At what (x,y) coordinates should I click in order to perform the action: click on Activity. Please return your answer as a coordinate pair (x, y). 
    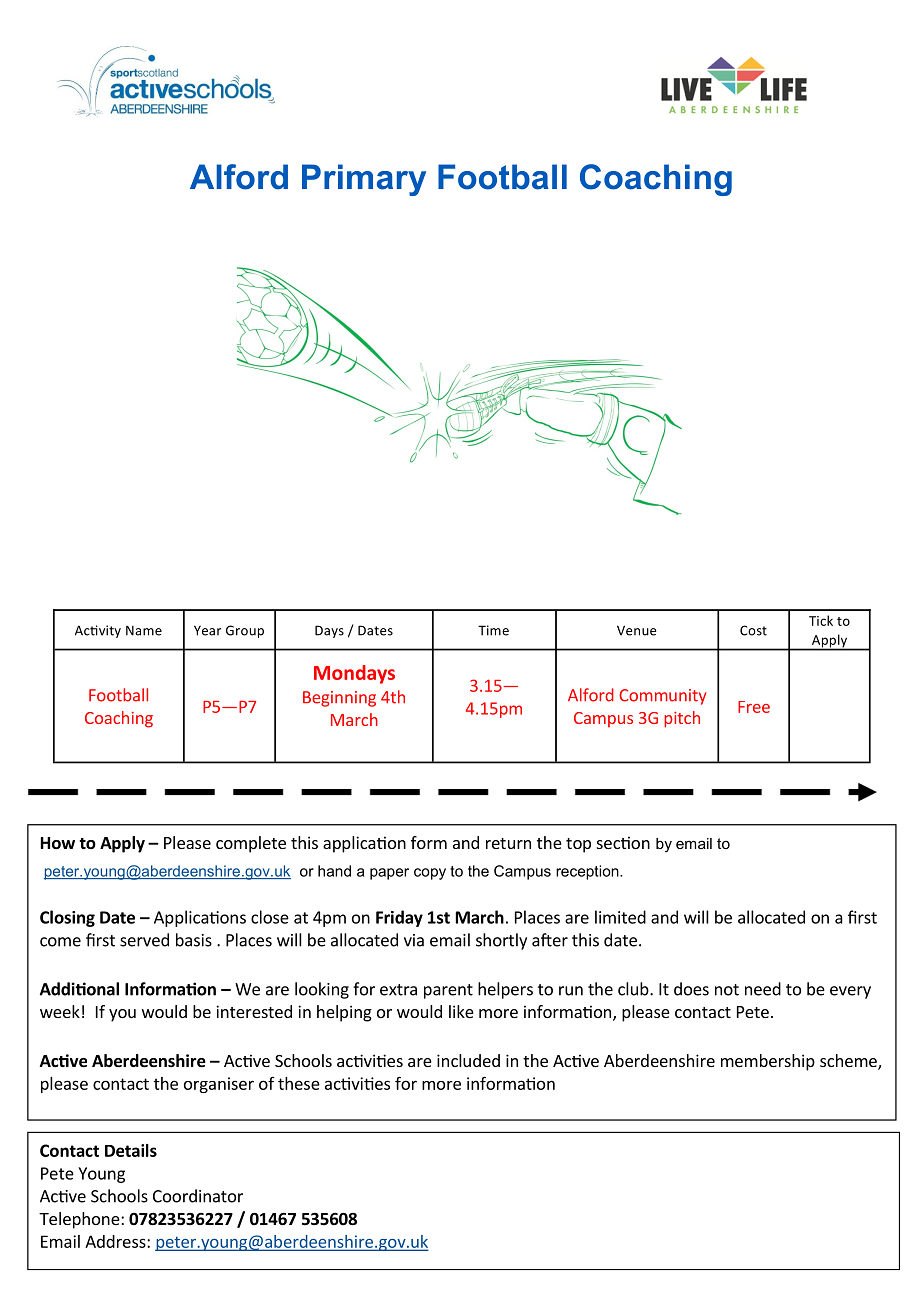
    Looking at the image, I should click on (98, 631).
